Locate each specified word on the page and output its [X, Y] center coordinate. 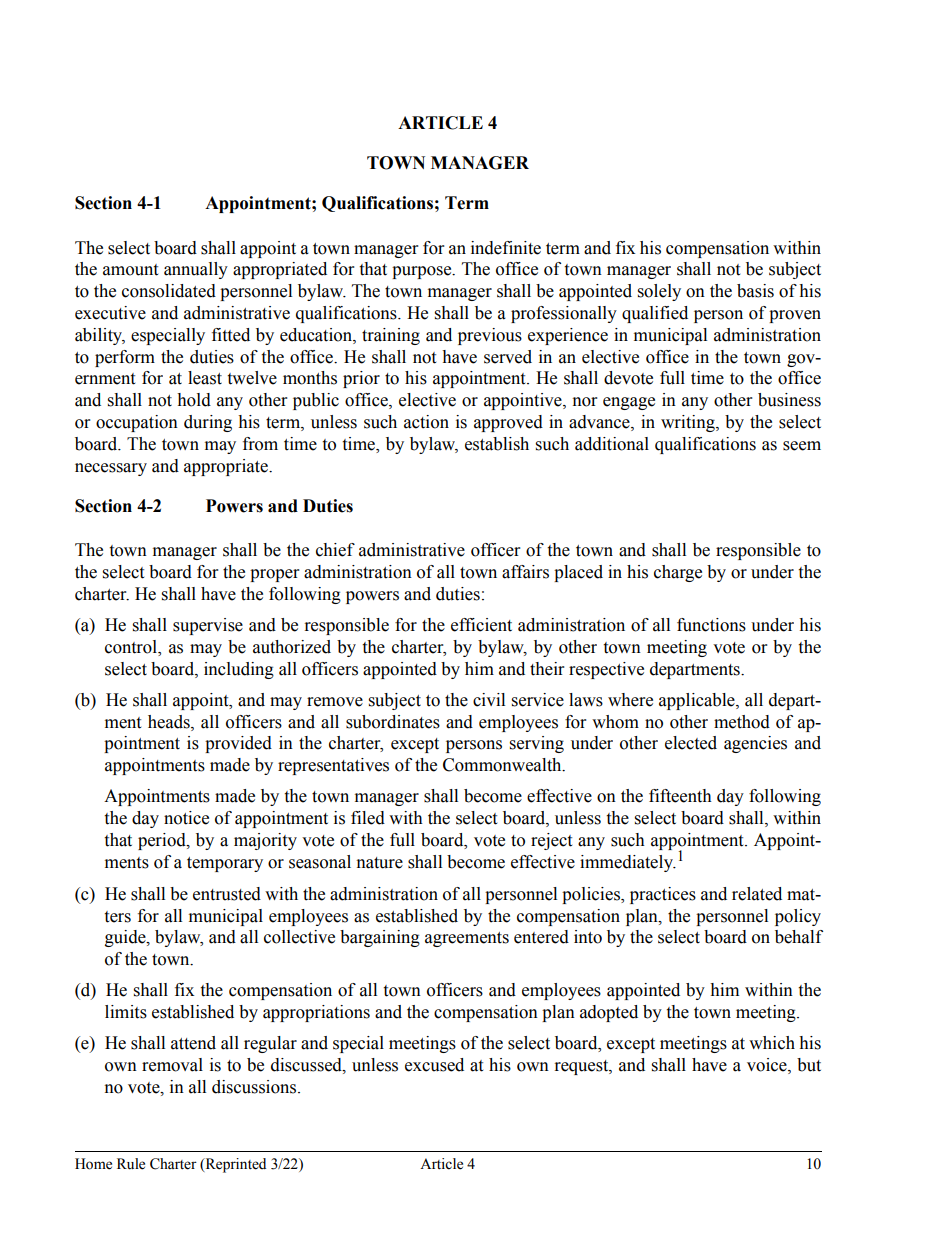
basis [755, 291]
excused [434, 1065]
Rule [131, 1164]
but [809, 1065]
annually [196, 270]
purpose [423, 272]
